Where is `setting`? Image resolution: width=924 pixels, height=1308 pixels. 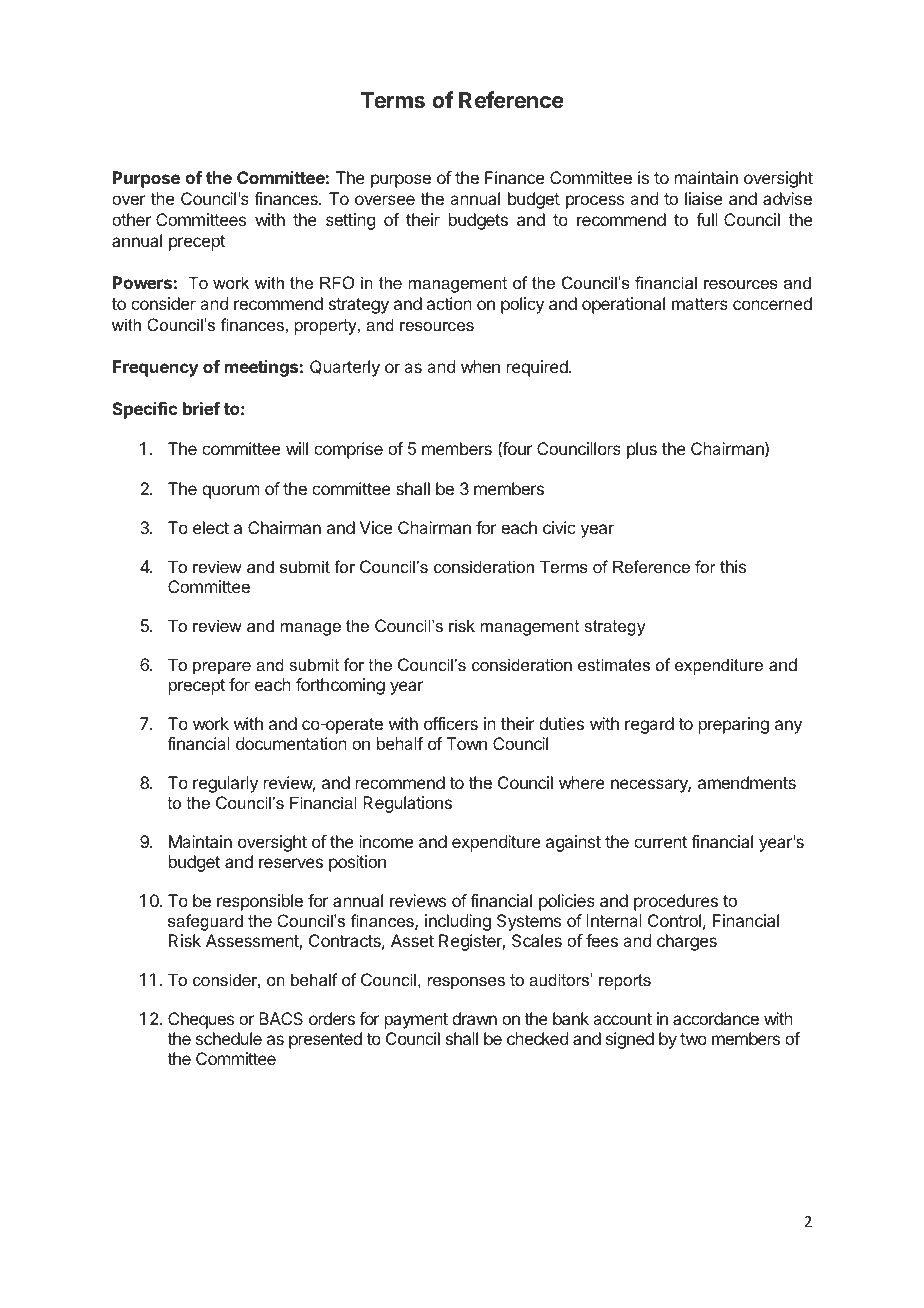 setting is located at coordinates (350, 221).
